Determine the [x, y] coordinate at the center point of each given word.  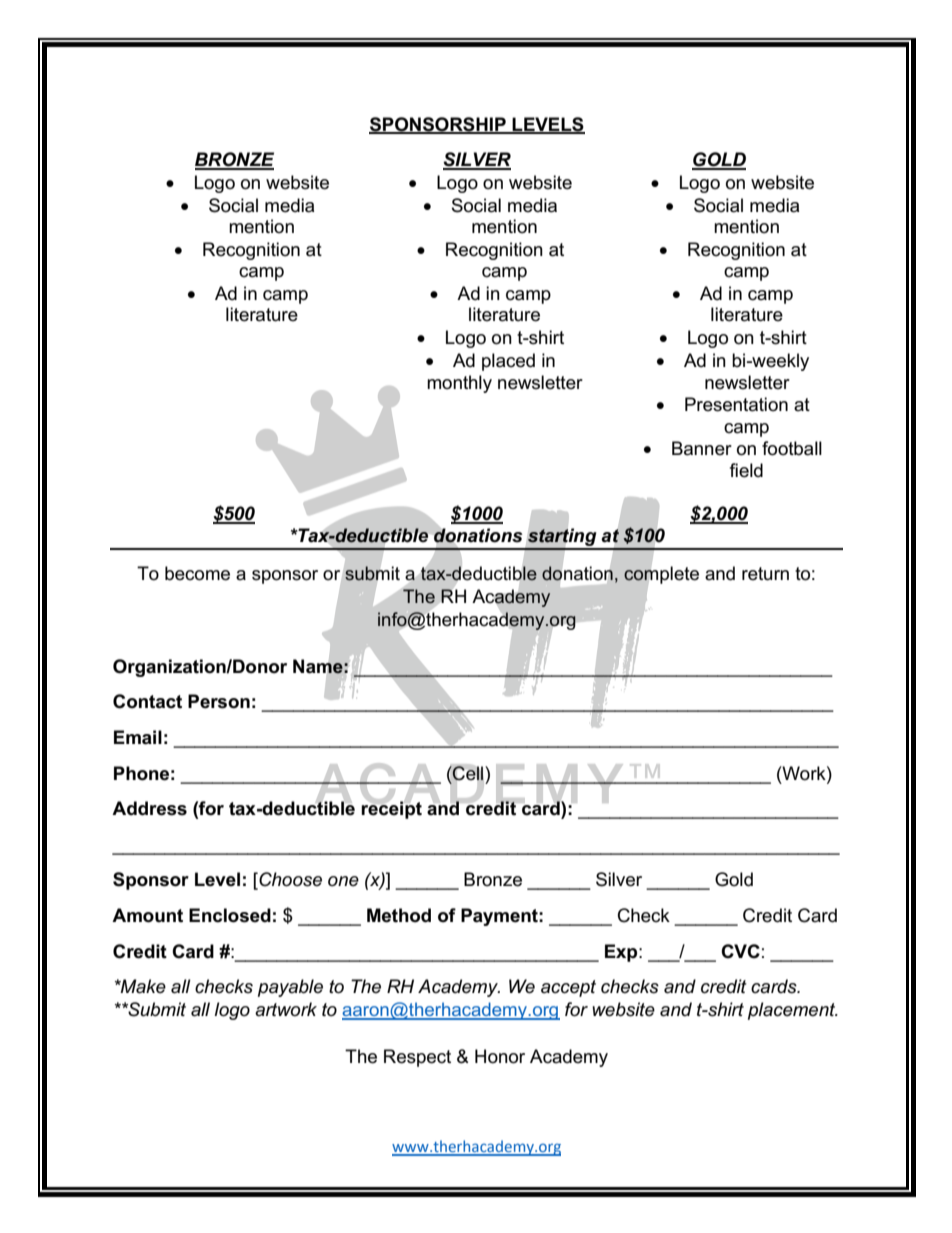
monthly [459, 384]
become [197, 573]
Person [219, 701]
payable [290, 988]
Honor [500, 1056]
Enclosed [230, 915]
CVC [740, 951]
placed [508, 362]
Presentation [736, 404]
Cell [468, 773]
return [765, 574]
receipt [391, 810]
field [746, 470]
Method [399, 915]
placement [793, 1011]
